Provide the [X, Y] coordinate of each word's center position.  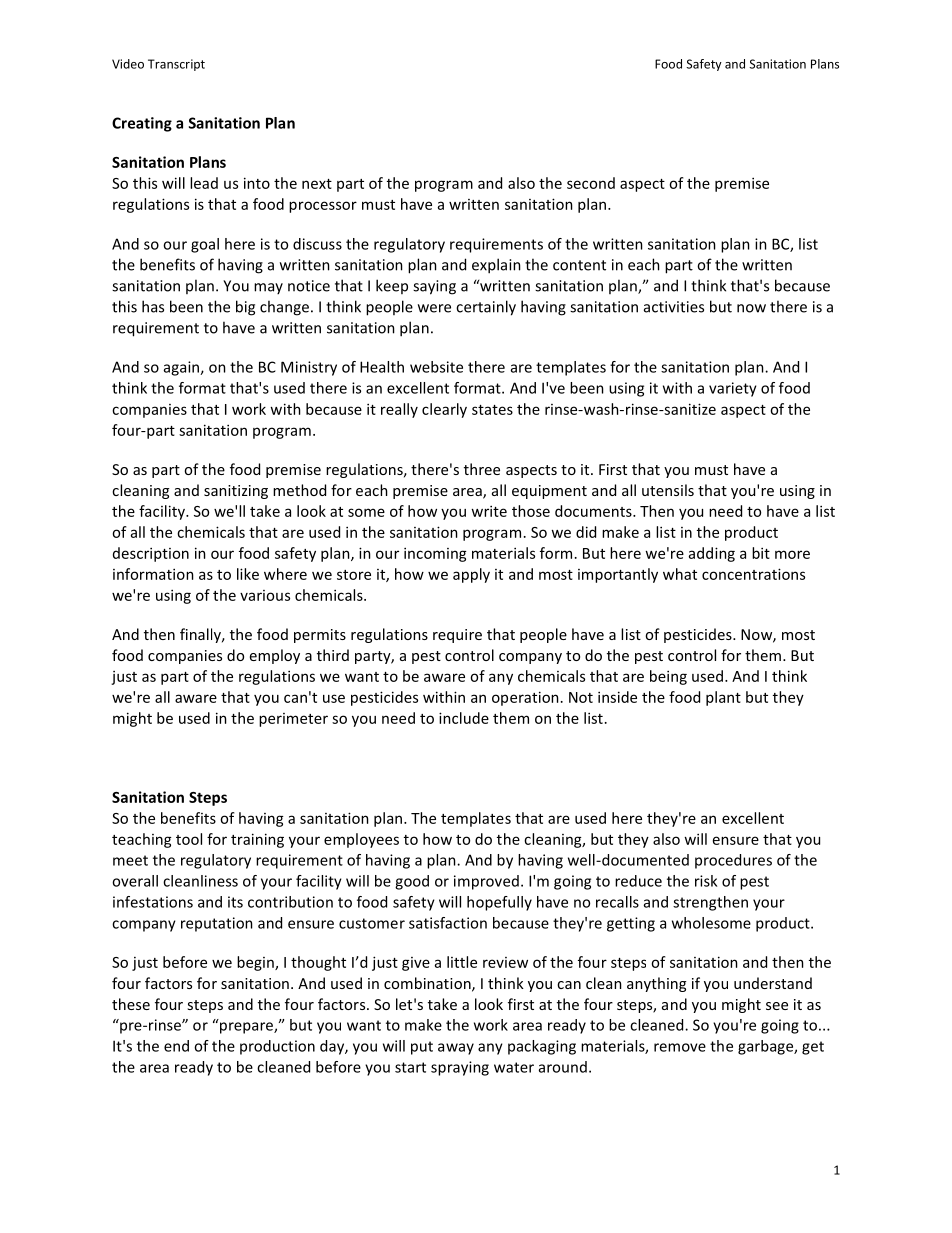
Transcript [176, 65]
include [464, 718]
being [668, 677]
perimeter [293, 720]
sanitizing [236, 492]
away [456, 1049]
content [579, 265]
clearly [444, 410]
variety [733, 389]
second [591, 183]
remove [680, 1047]
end [176, 1046]
